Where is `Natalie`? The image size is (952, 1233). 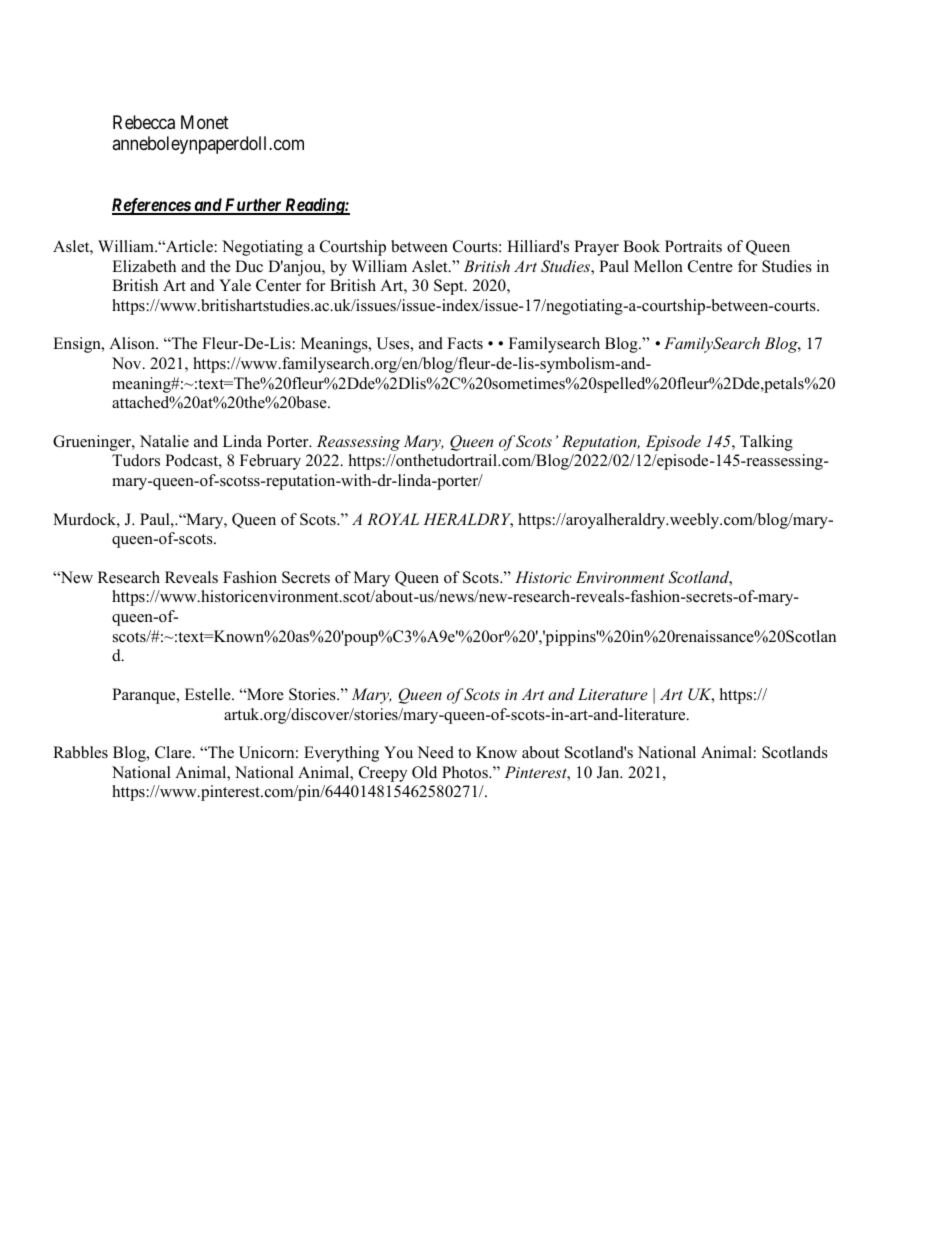
Natalie is located at coordinates (164, 441).
